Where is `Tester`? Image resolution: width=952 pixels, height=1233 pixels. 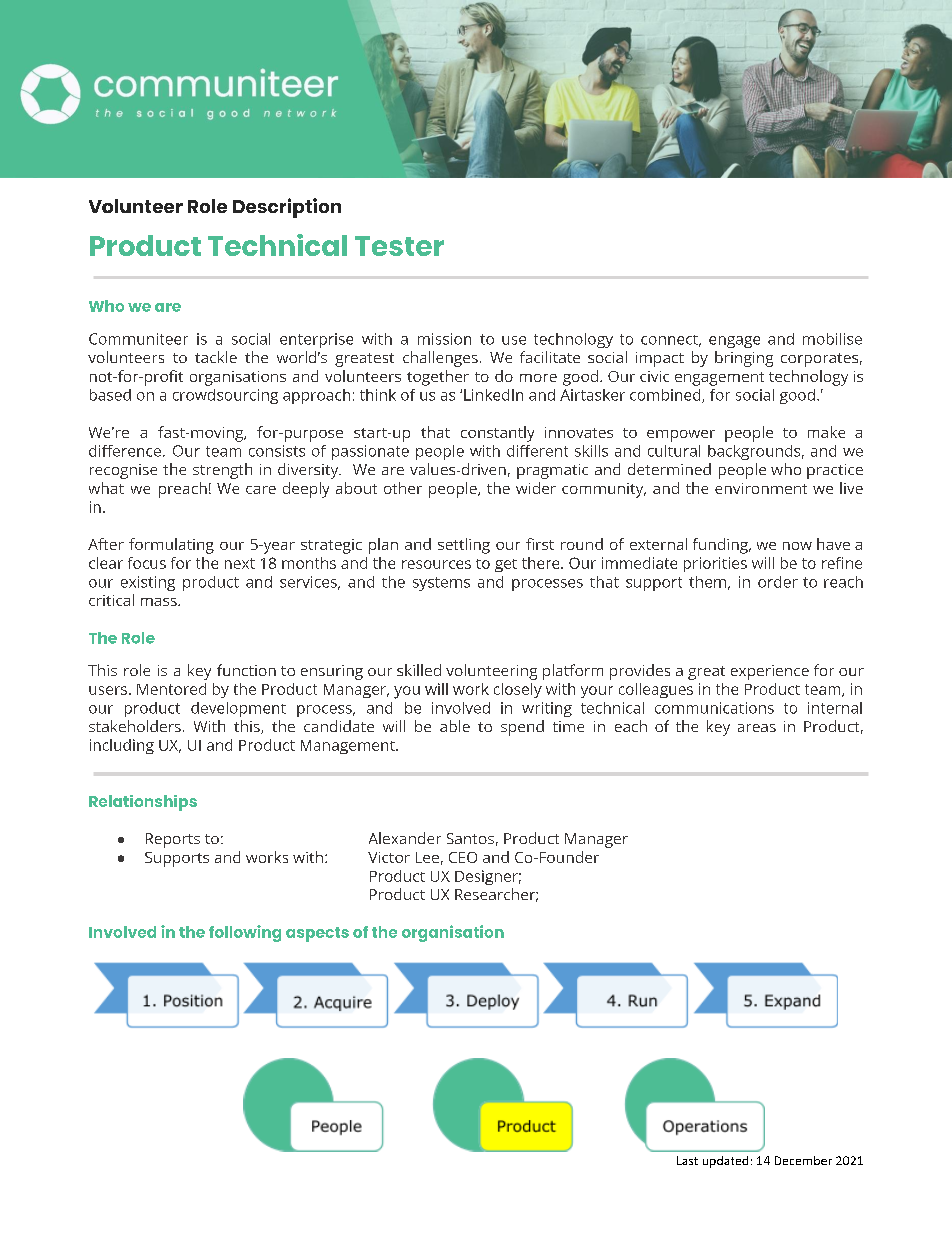
Tester is located at coordinates (399, 246).
